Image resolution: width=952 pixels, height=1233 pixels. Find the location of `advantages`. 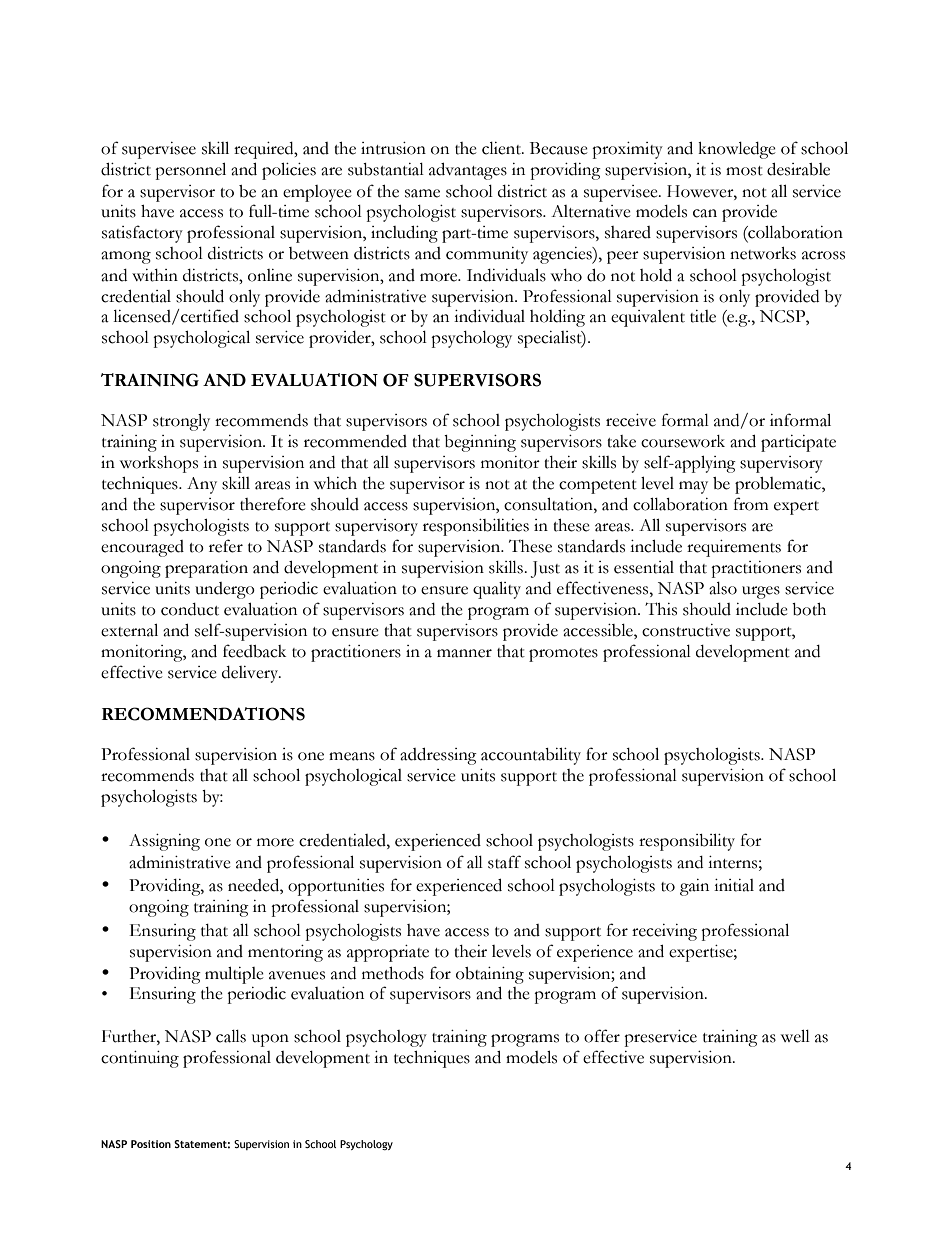

advantages is located at coordinates (468, 171).
